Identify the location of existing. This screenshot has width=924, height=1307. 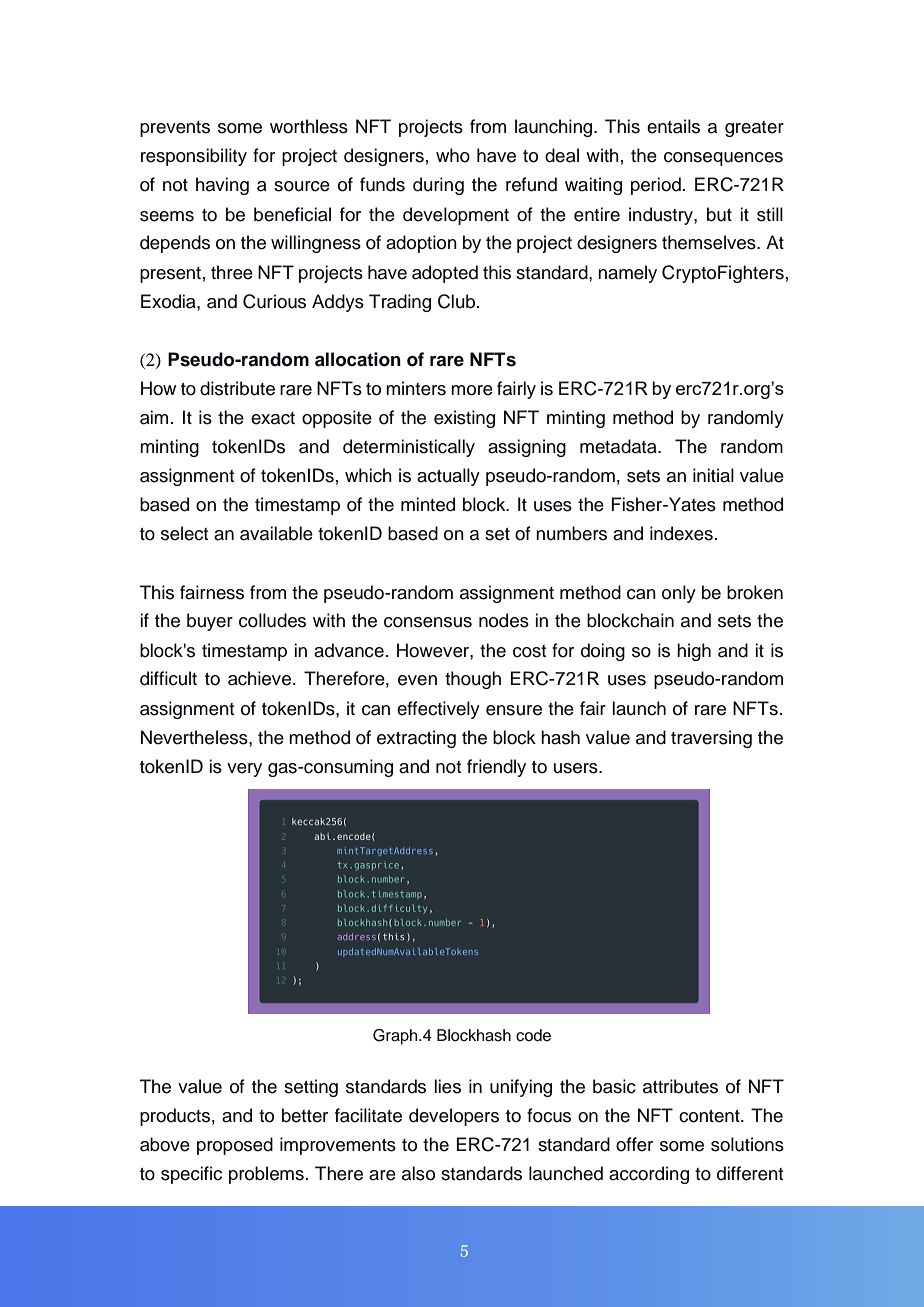
(464, 419).
